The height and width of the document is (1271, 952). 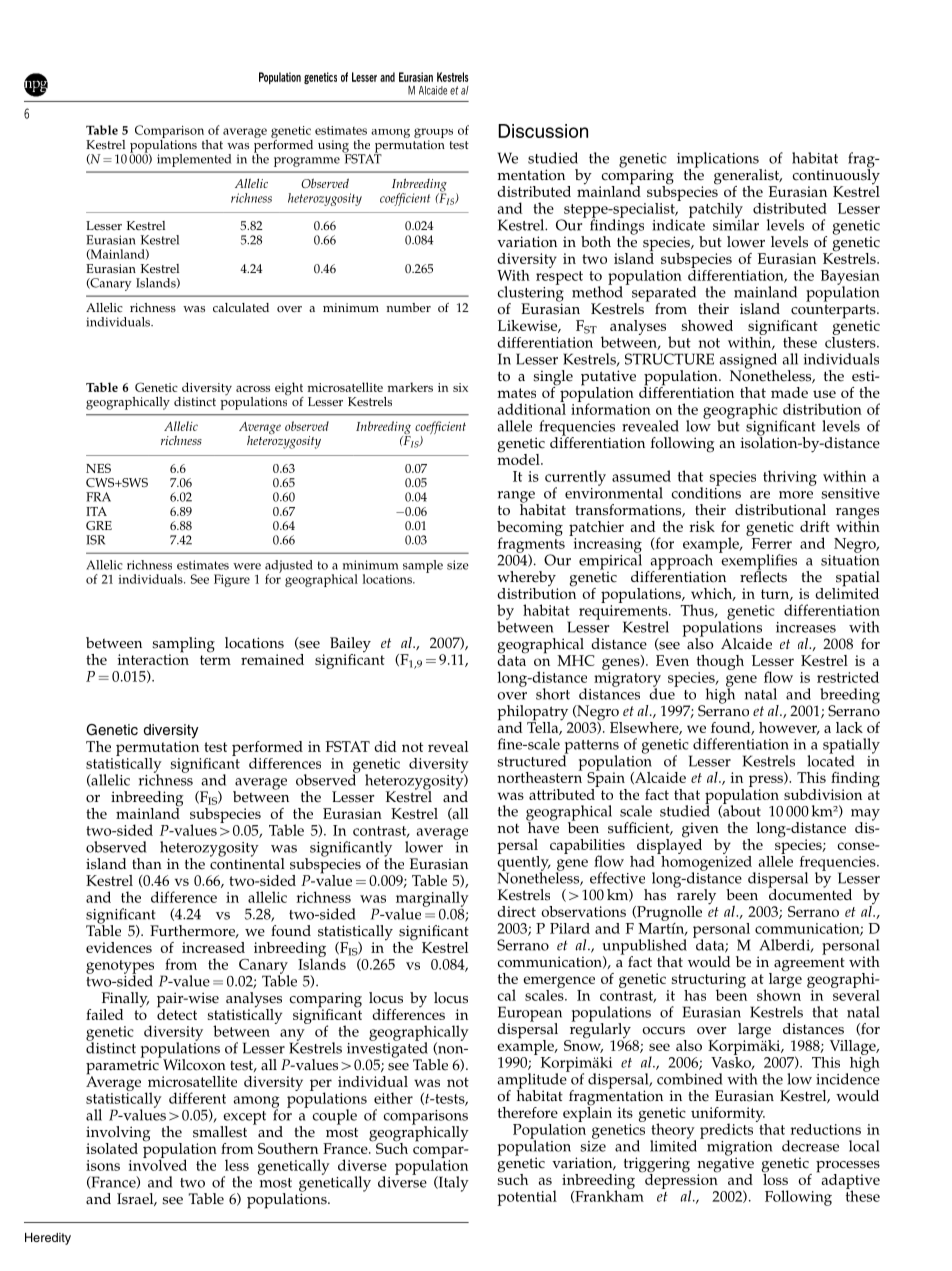 I want to click on isolated, so click(x=112, y=1148).
